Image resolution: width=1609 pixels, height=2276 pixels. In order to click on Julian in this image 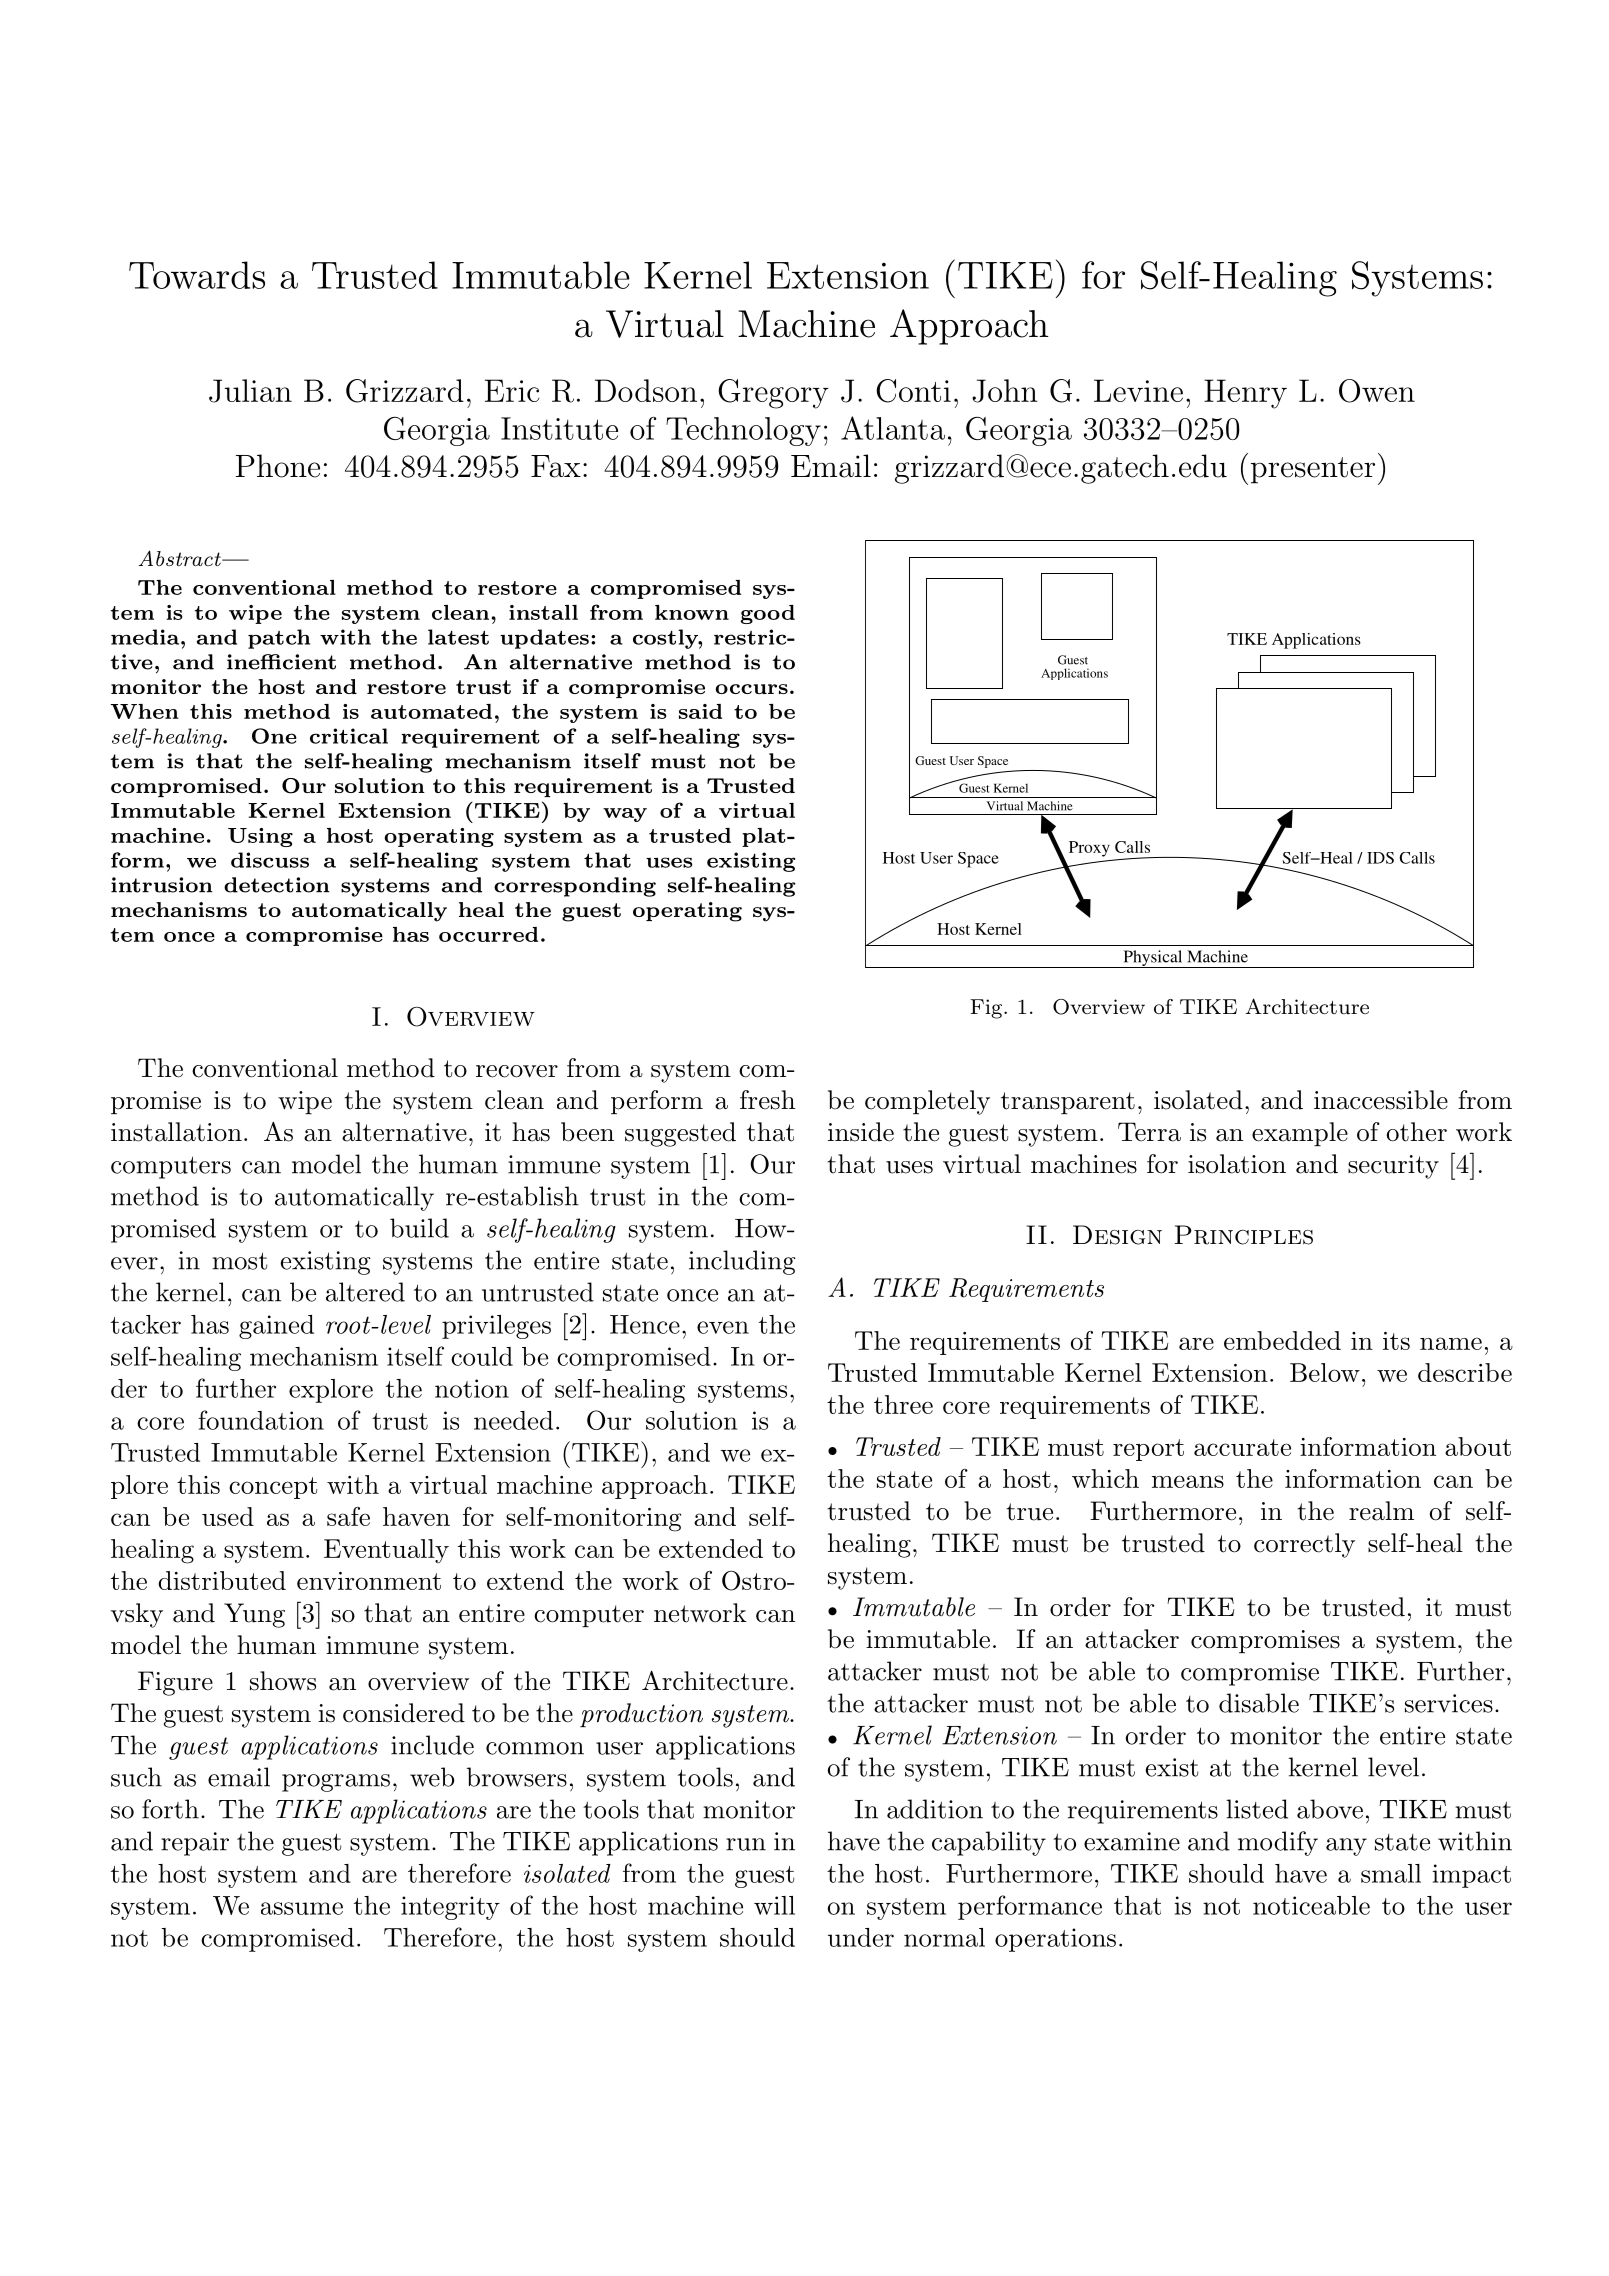, I will do `click(250, 391)`.
